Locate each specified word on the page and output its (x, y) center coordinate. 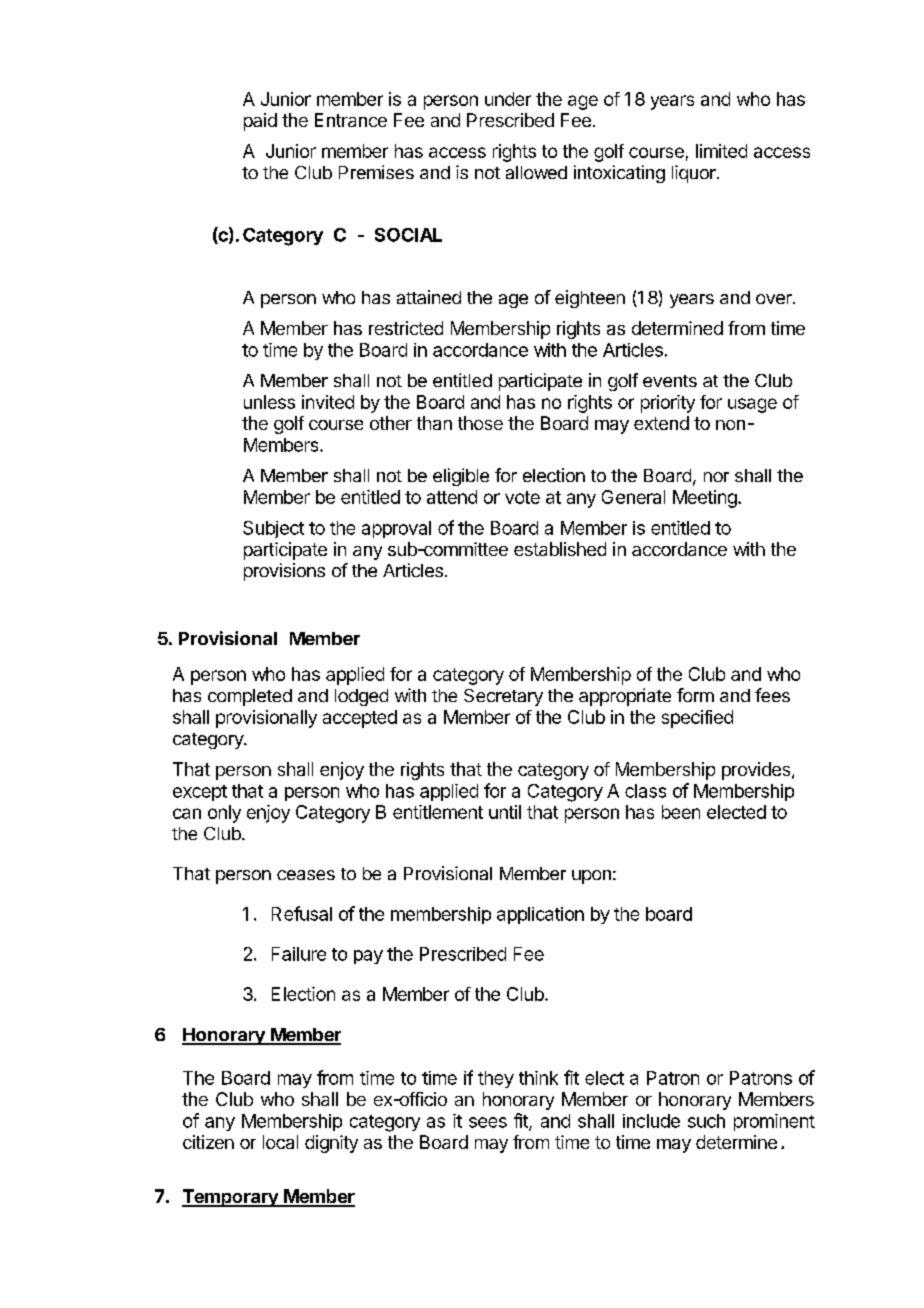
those (480, 423)
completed (250, 697)
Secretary (503, 697)
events (670, 381)
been (681, 812)
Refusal (302, 913)
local (280, 1142)
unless (269, 402)
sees (488, 1122)
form (695, 695)
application (540, 915)
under (508, 99)
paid (260, 122)
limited (721, 151)
